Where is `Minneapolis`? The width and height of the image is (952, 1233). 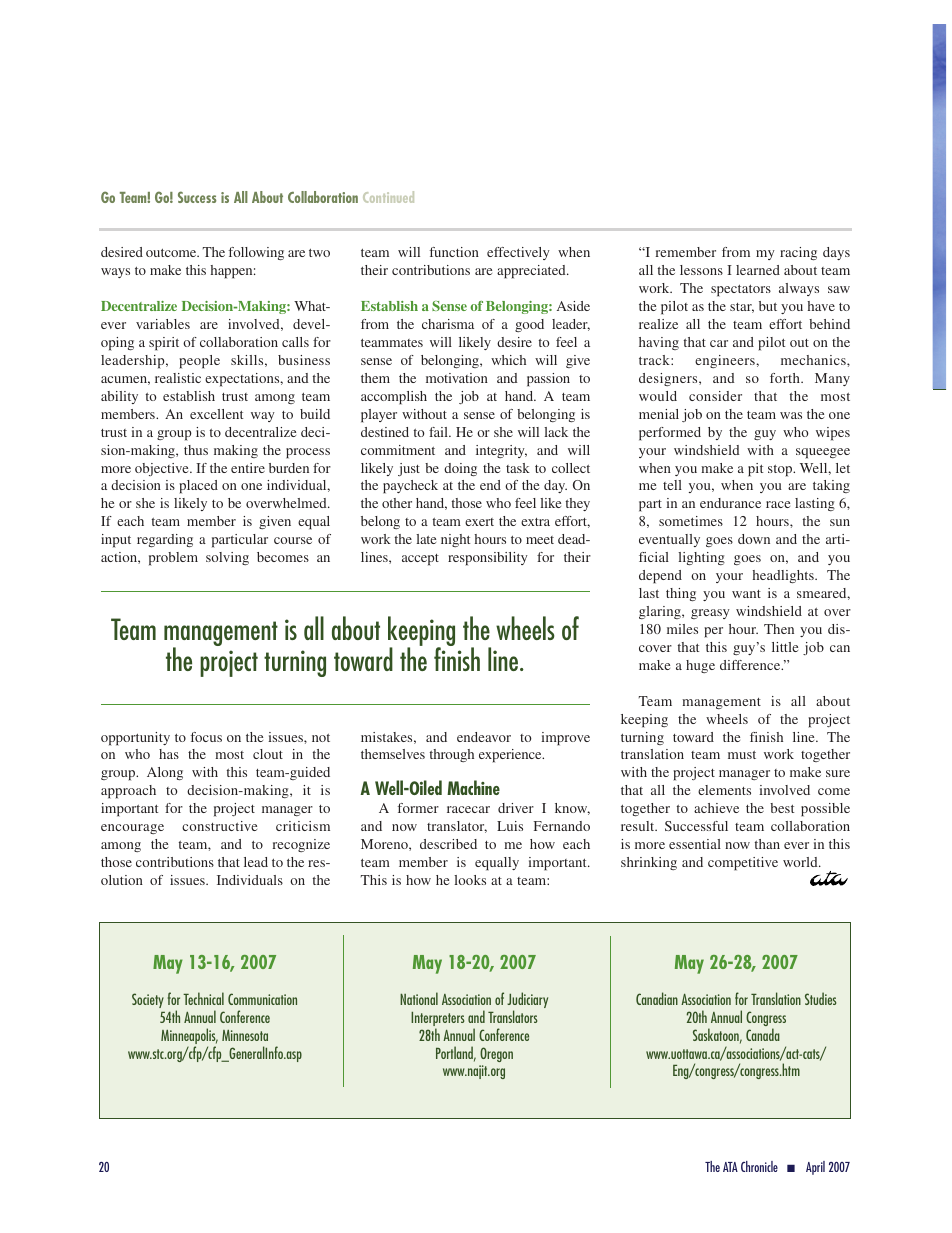
Minneapolis is located at coordinates (189, 1037).
